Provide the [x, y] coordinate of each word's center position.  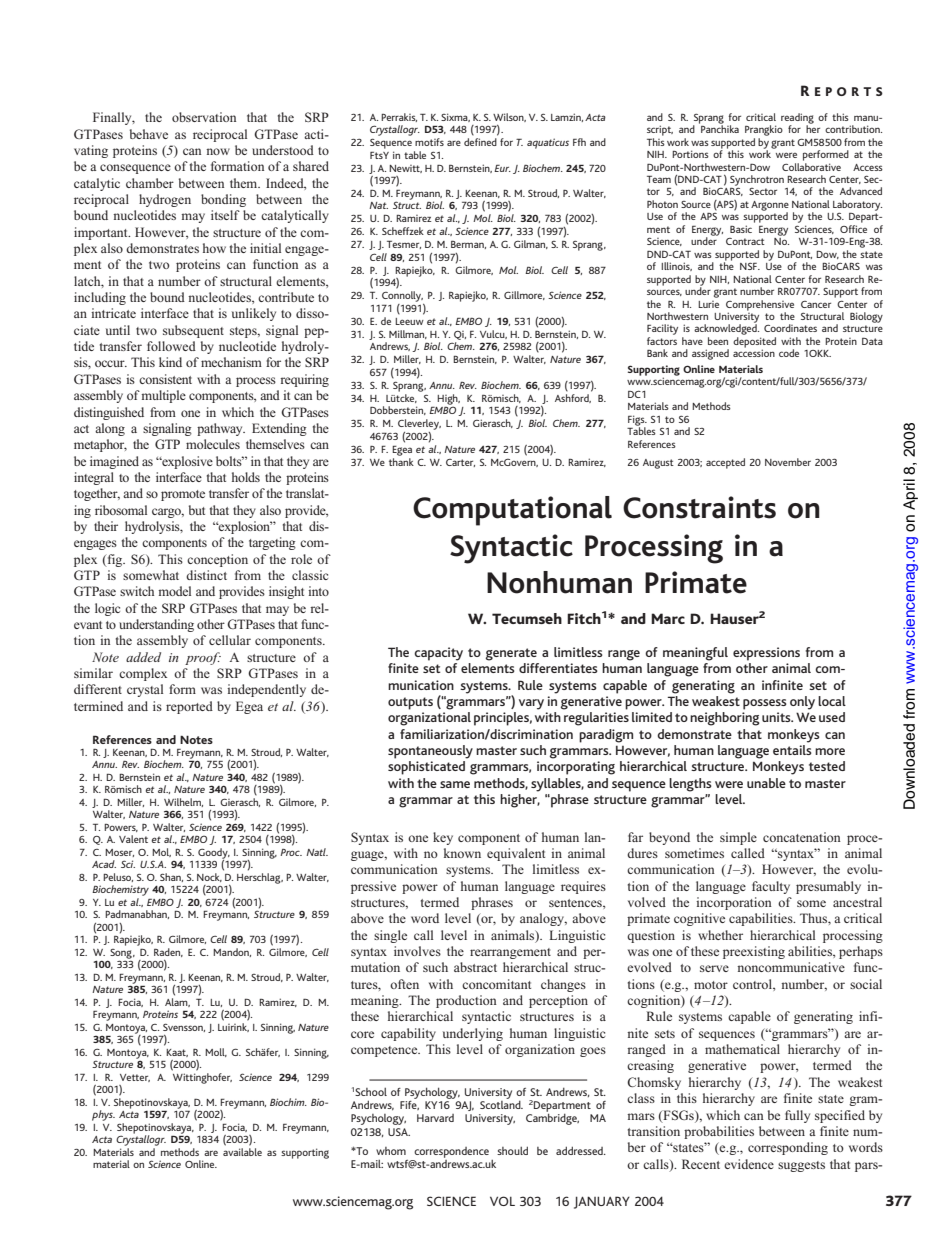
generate [511, 654]
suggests [801, 1166]
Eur [502, 168]
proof [203, 658]
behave [149, 134]
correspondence [451, 1152]
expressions [766, 654]
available [242, 1152]
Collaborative [811, 165]
